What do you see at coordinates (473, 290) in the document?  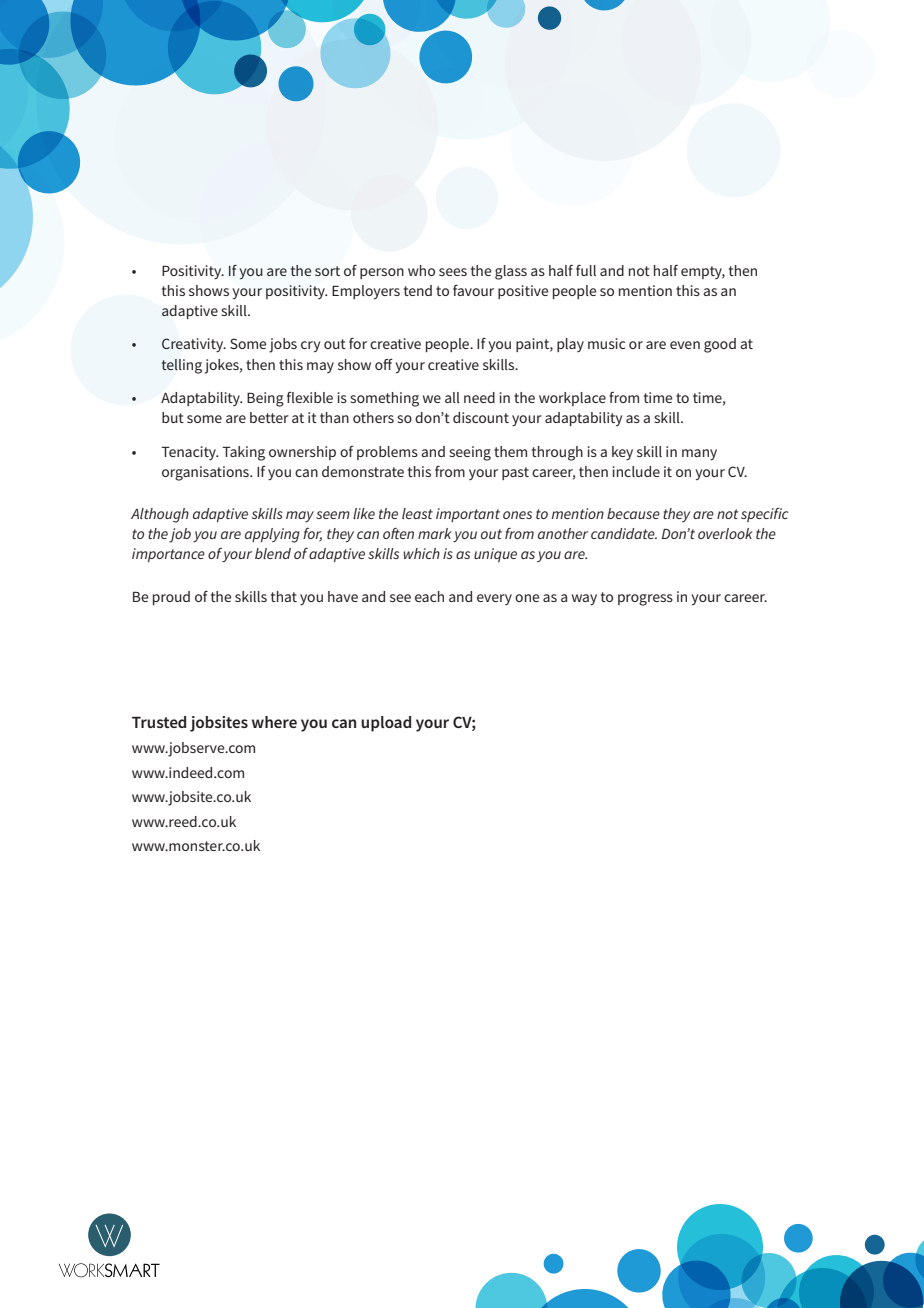 I see `favour` at bounding box center [473, 290].
